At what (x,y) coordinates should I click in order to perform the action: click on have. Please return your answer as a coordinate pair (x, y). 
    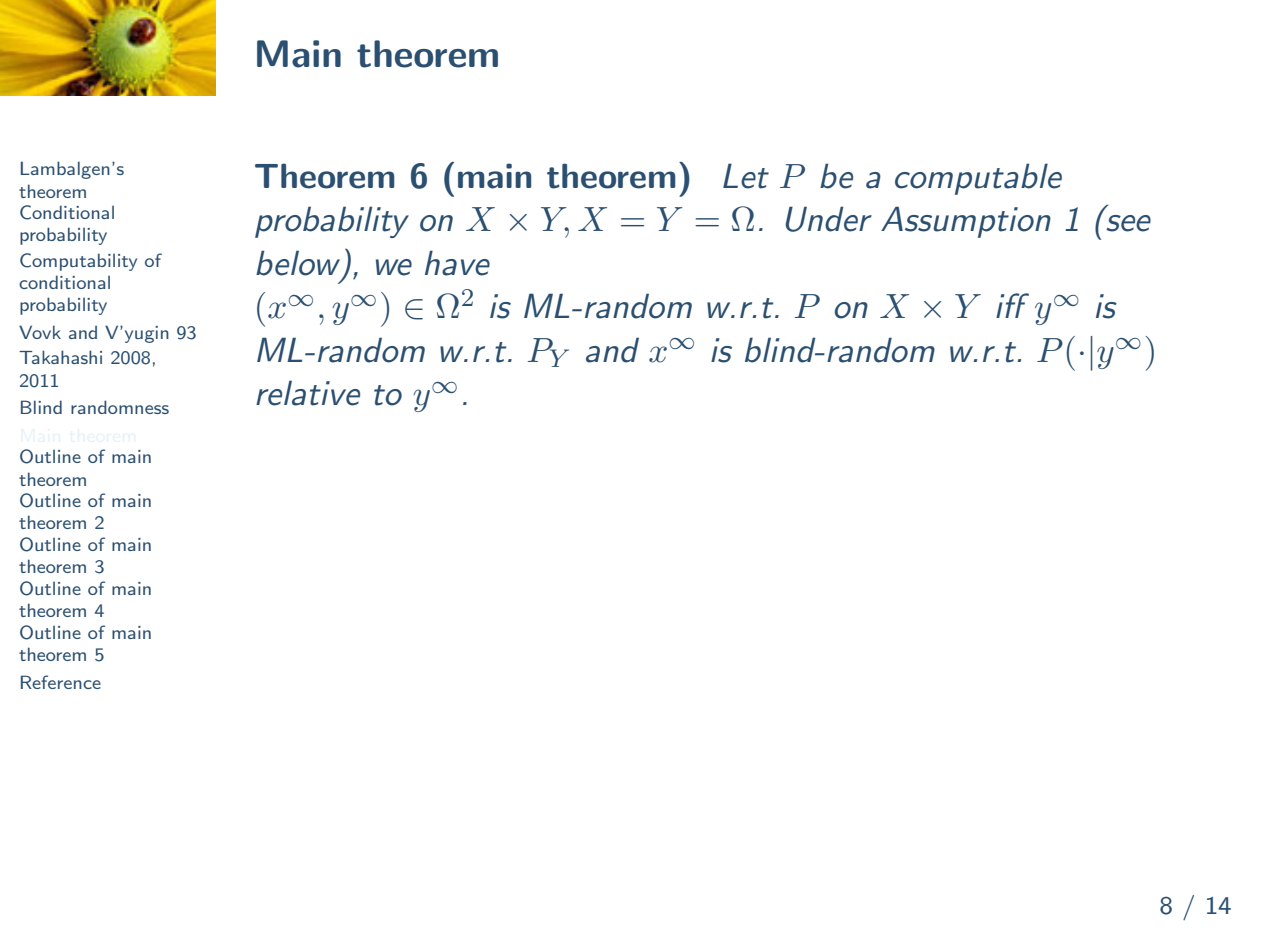
    Looking at the image, I should click on (457, 263).
